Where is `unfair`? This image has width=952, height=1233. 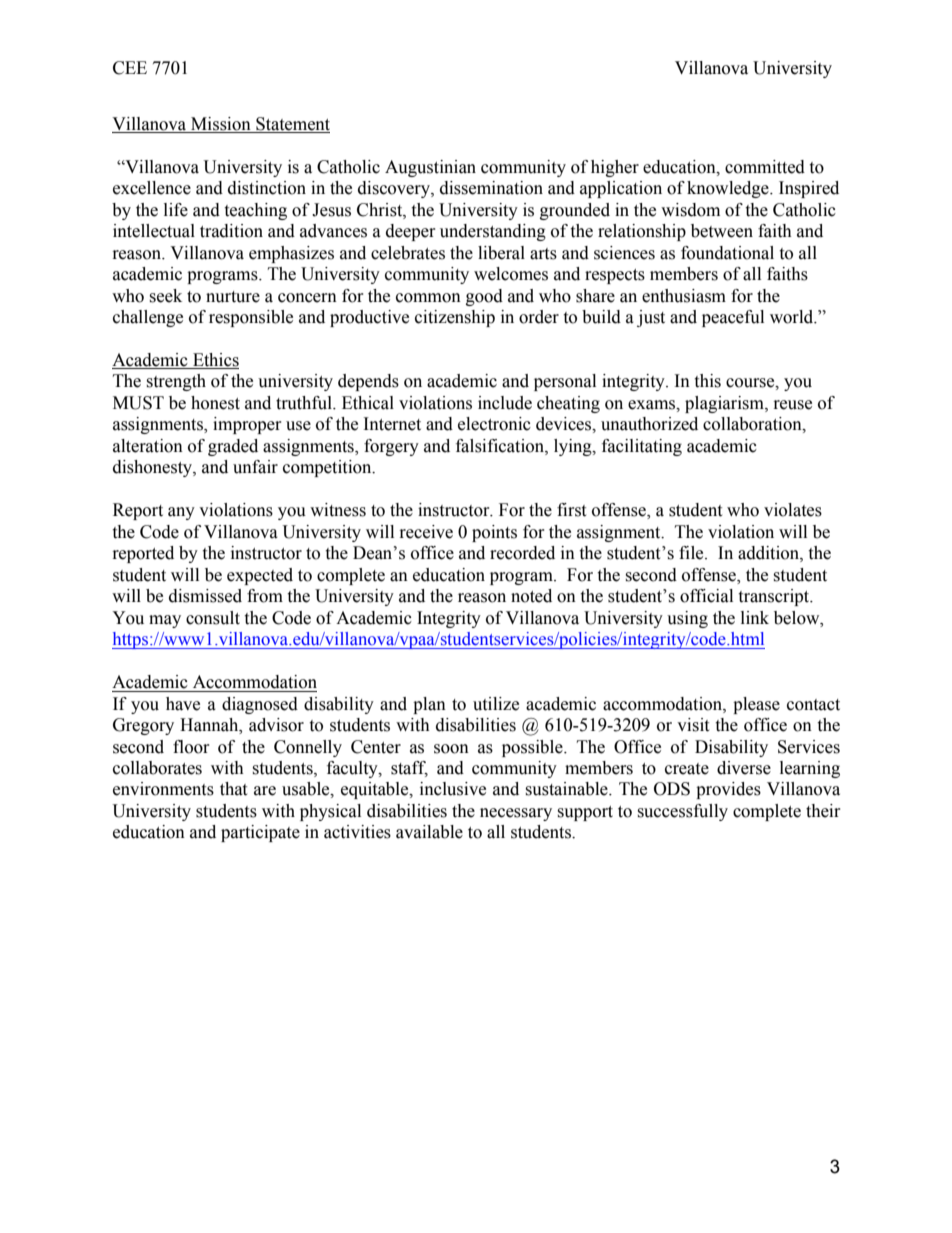
unfair is located at coordinates (255, 467).
